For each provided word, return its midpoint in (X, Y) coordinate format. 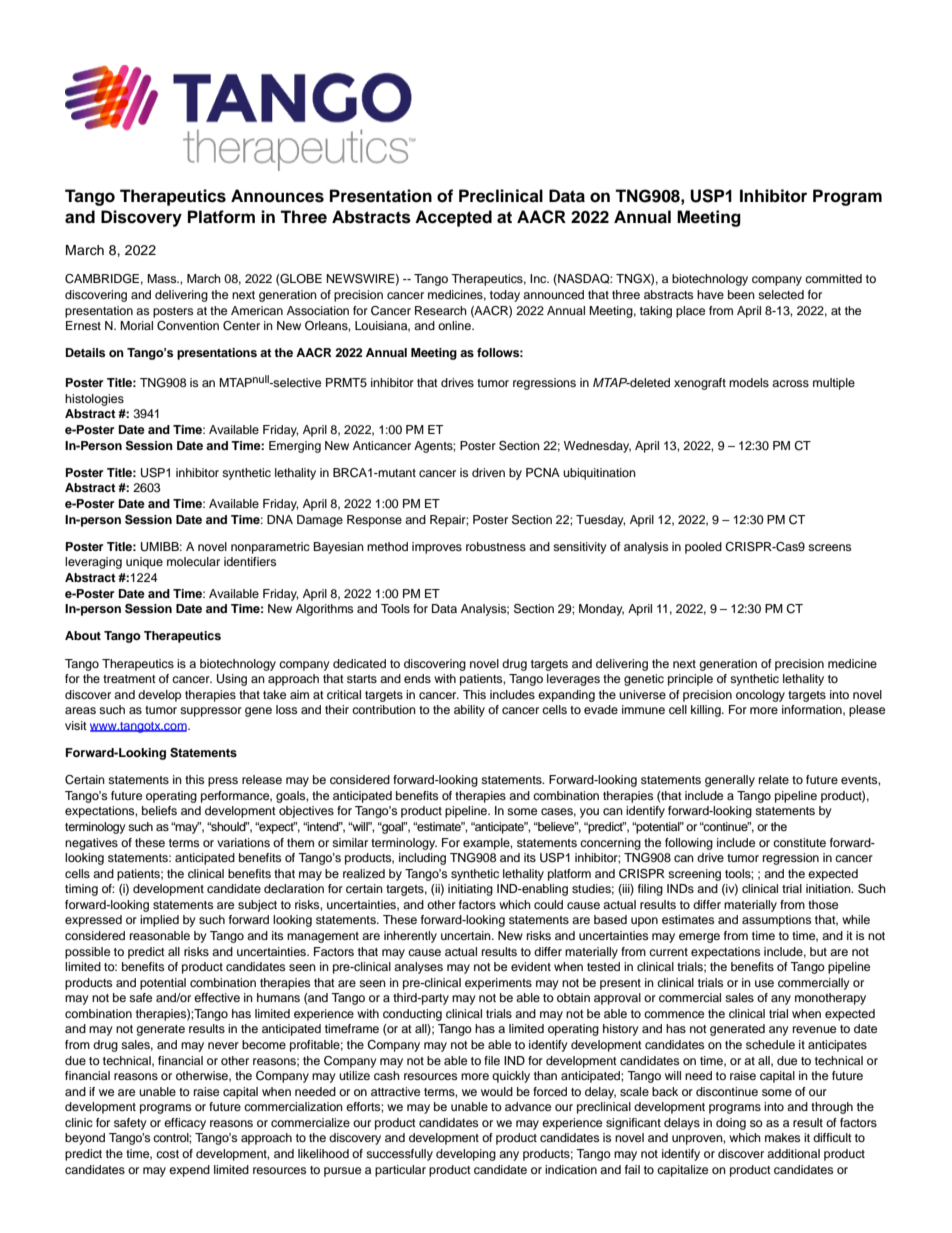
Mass (163, 278)
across (790, 383)
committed (833, 278)
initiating (470, 890)
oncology (760, 696)
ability (469, 711)
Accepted (453, 218)
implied (159, 921)
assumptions (776, 921)
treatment (129, 679)
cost (167, 1154)
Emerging (295, 447)
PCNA (543, 473)
